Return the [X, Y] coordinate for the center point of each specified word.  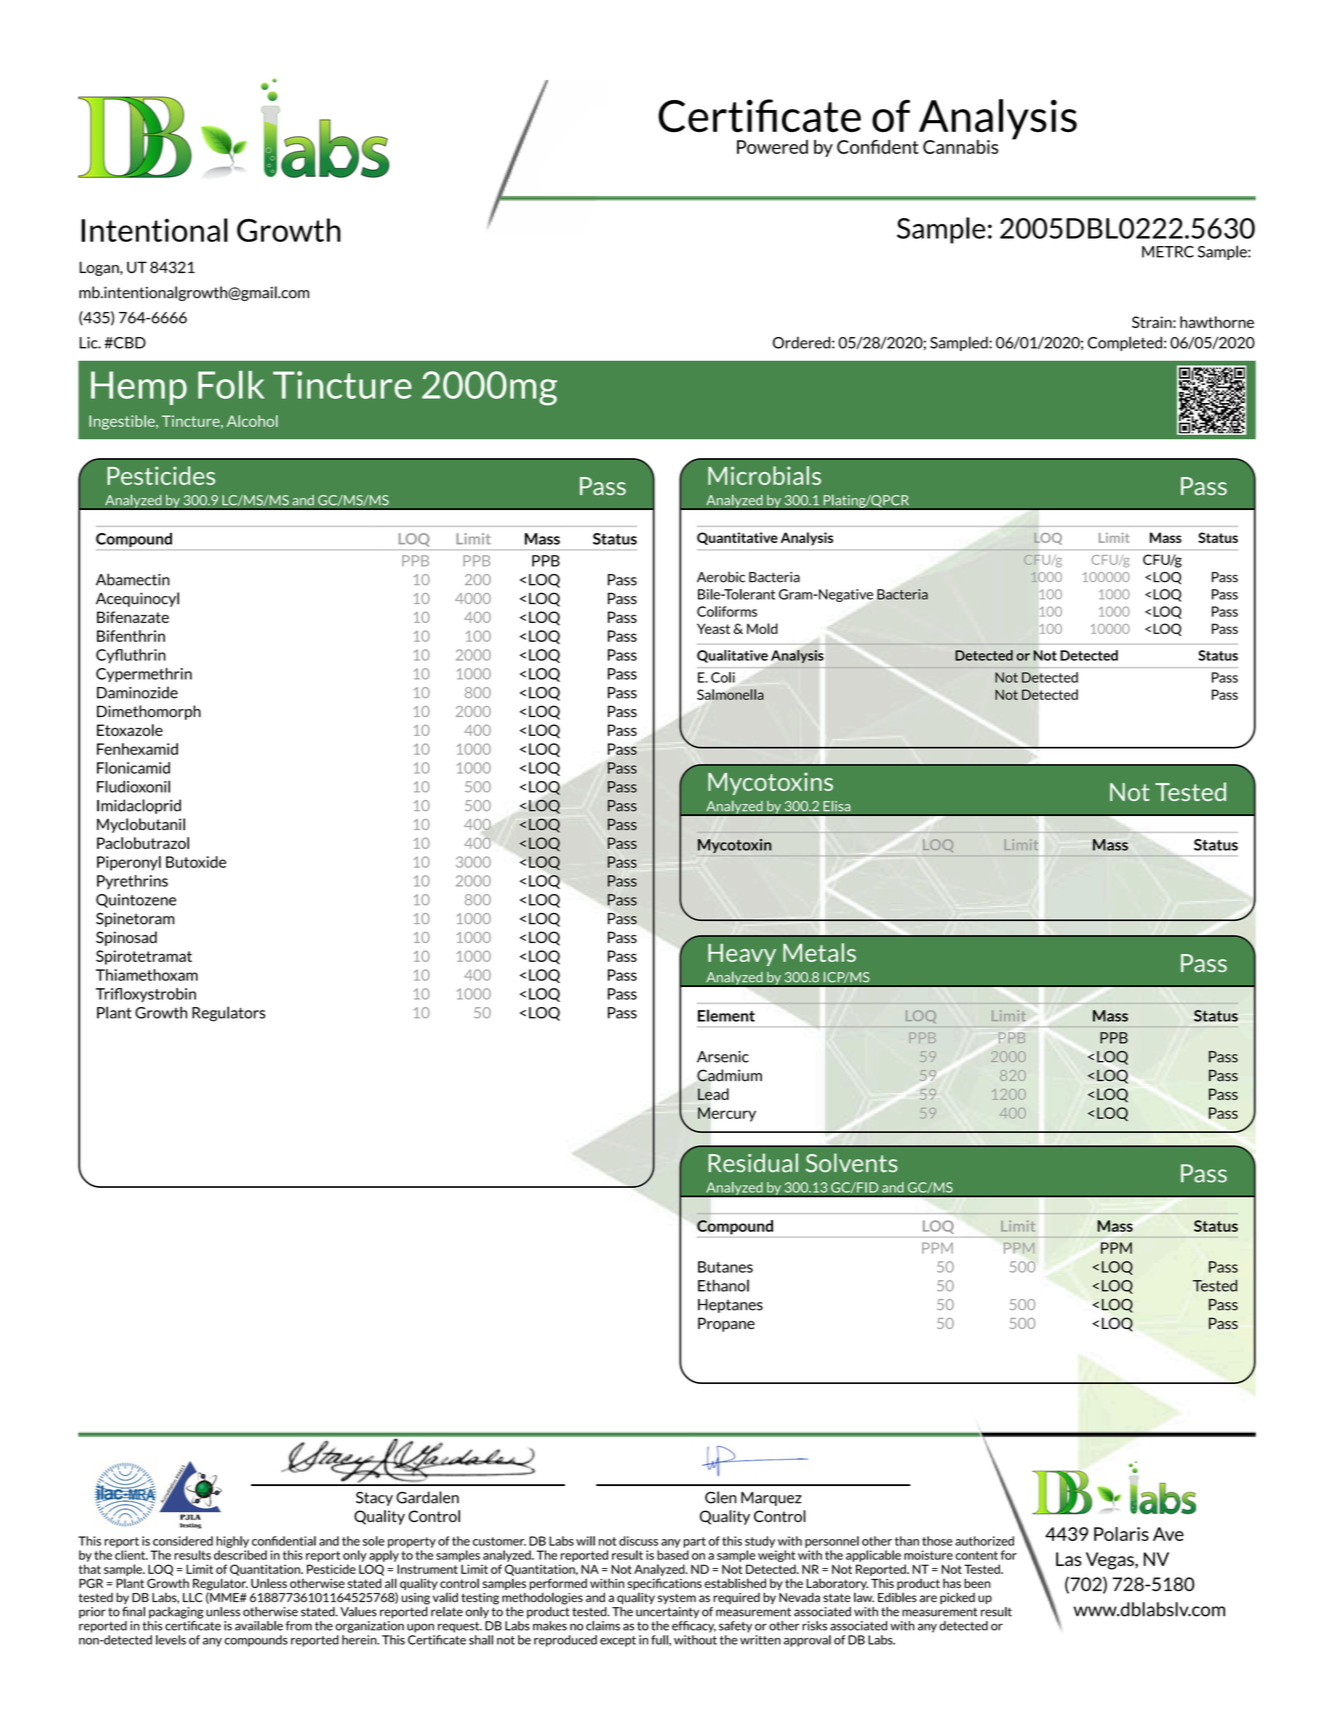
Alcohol [252, 421]
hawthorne [1217, 322]
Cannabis [960, 147]
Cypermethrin [144, 675]
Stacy [374, 1498]
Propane [726, 1324]
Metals [819, 952]
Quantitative [737, 538]
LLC [193, 1598]
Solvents [852, 1162]
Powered [772, 147]
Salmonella [730, 694]
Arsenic [723, 1057]
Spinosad [126, 938]
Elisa [837, 806]
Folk [231, 385]
